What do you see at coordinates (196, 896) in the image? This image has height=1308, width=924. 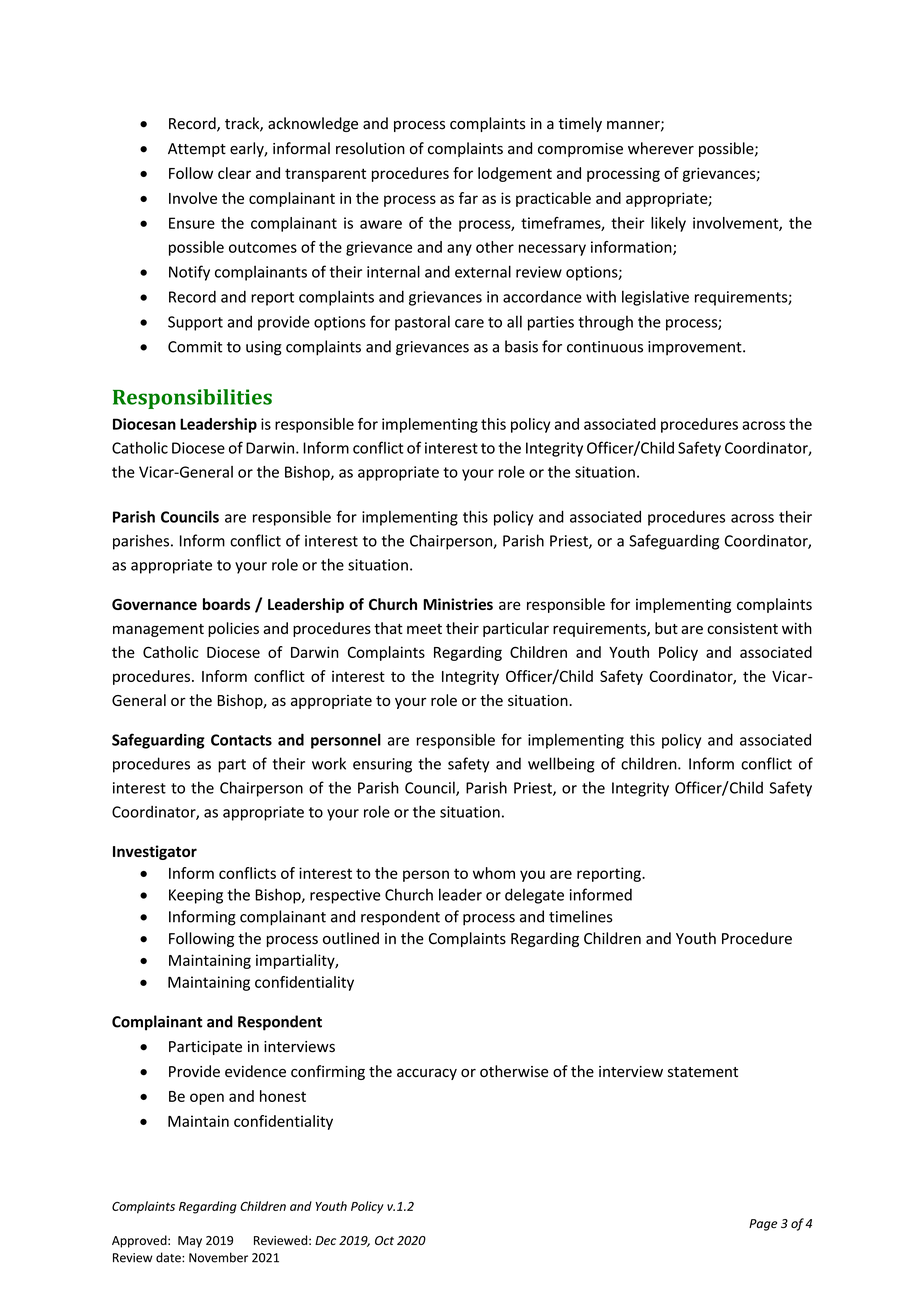 I see `Keeping` at bounding box center [196, 896].
